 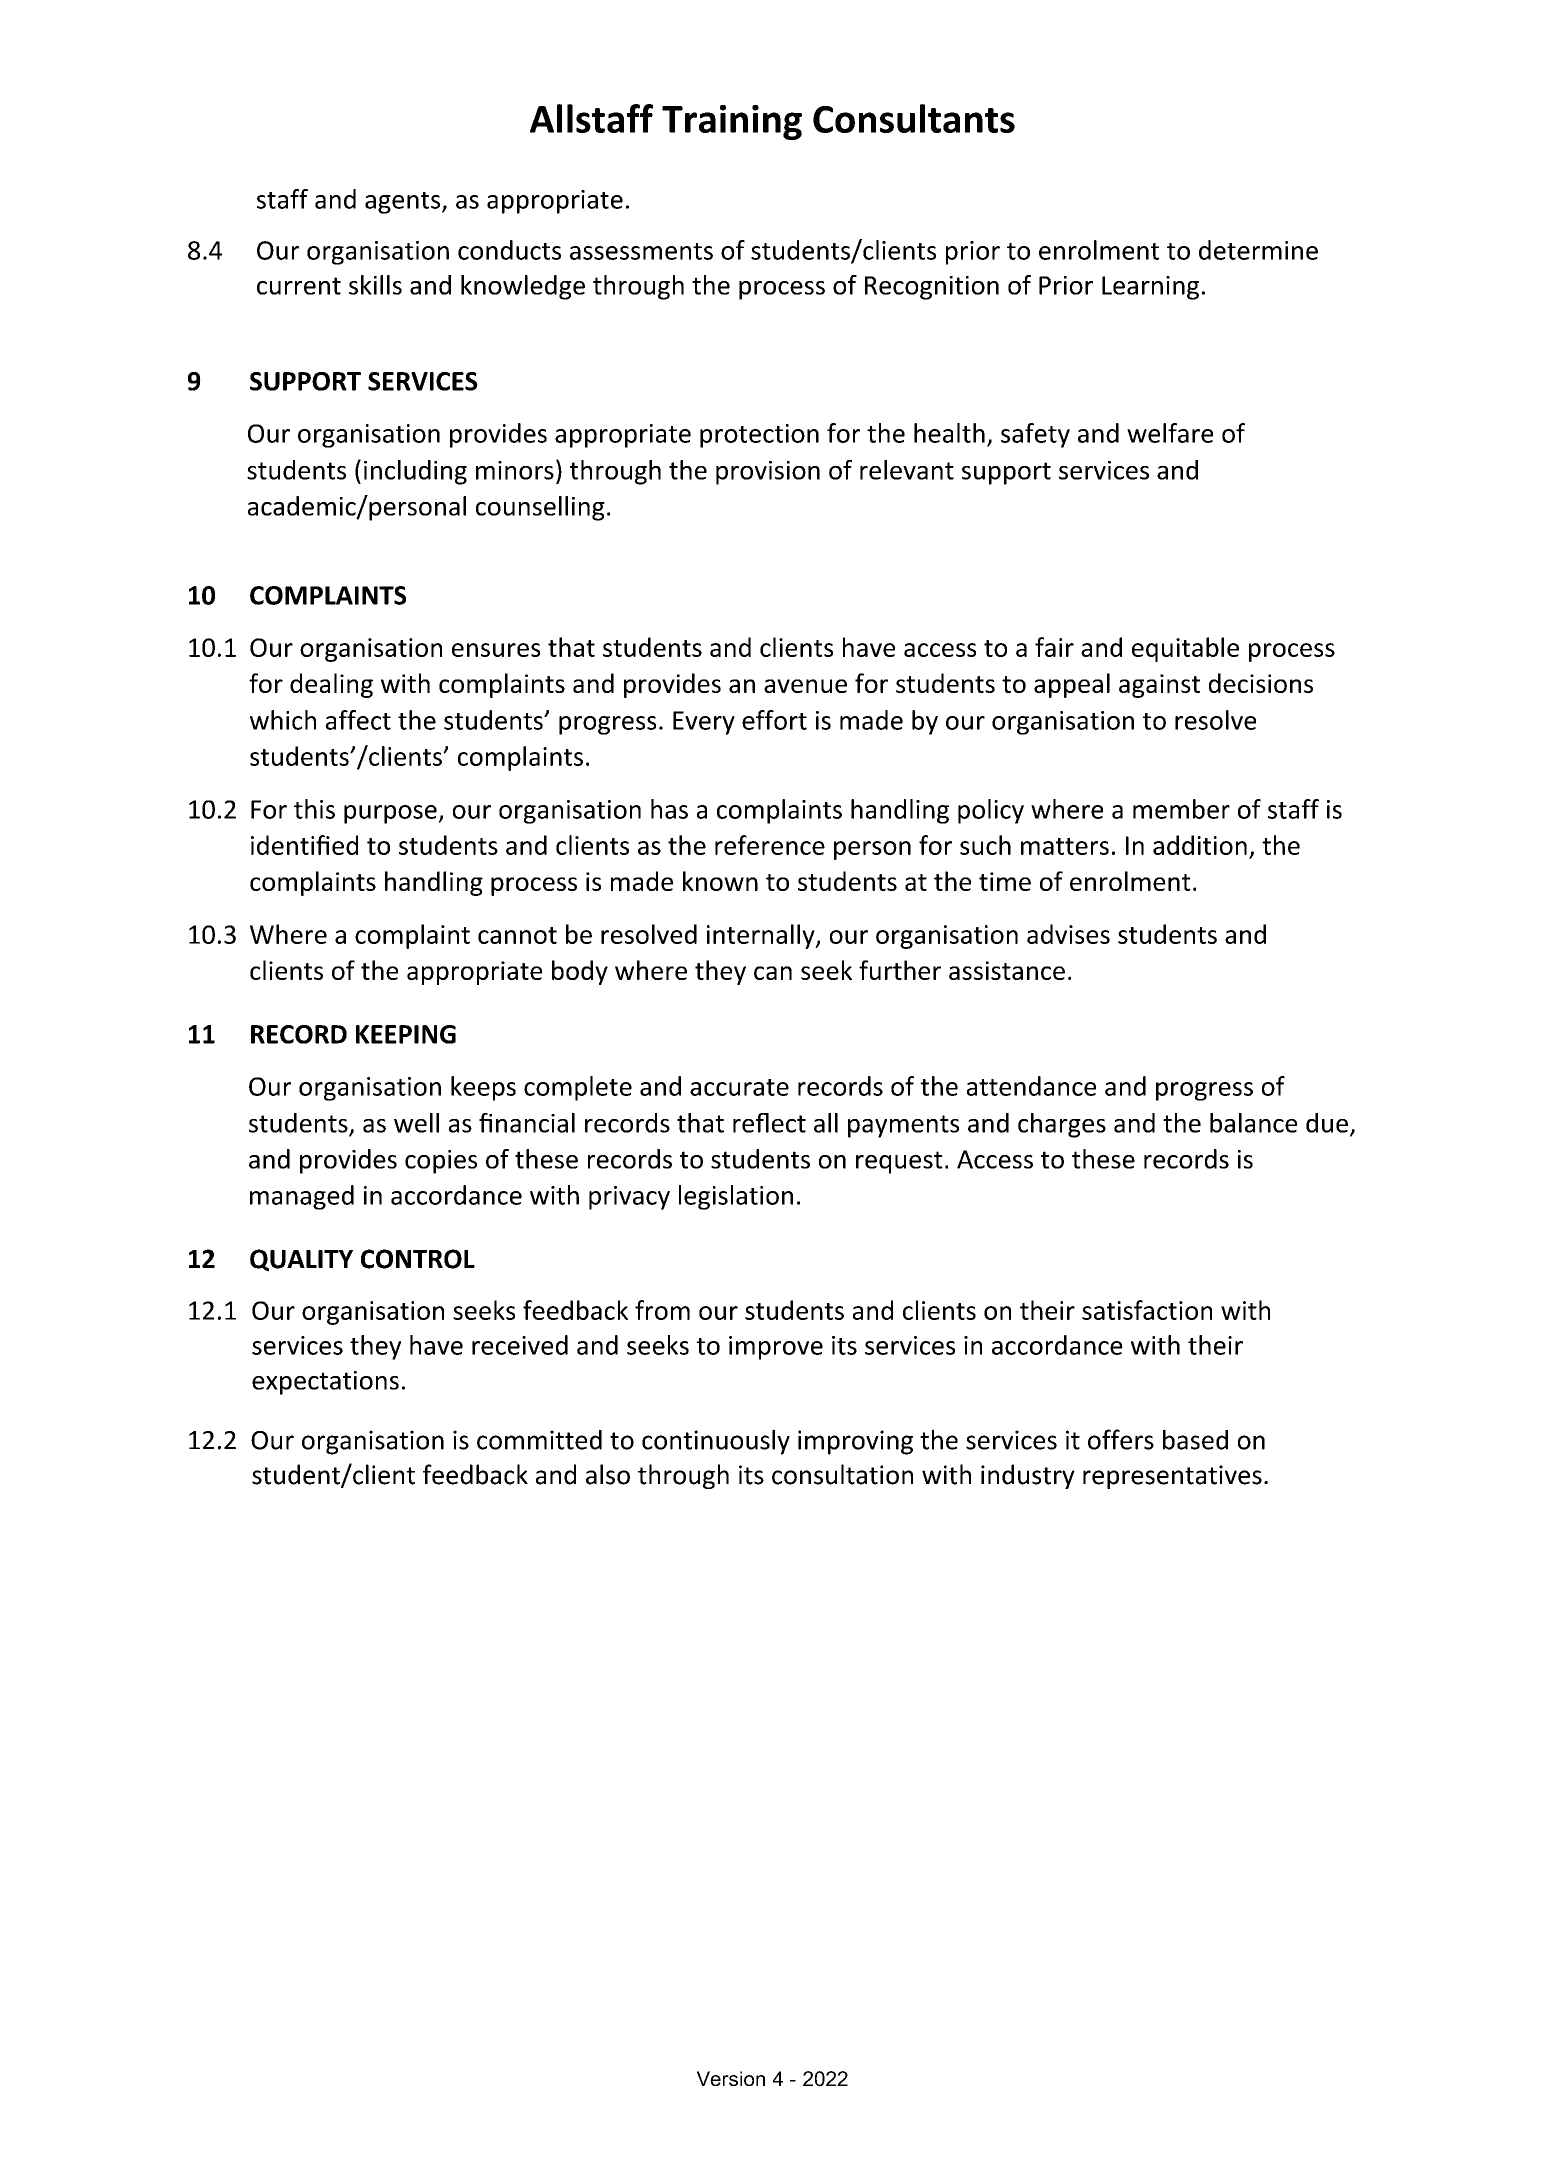 I want to click on agents, so click(x=404, y=203).
